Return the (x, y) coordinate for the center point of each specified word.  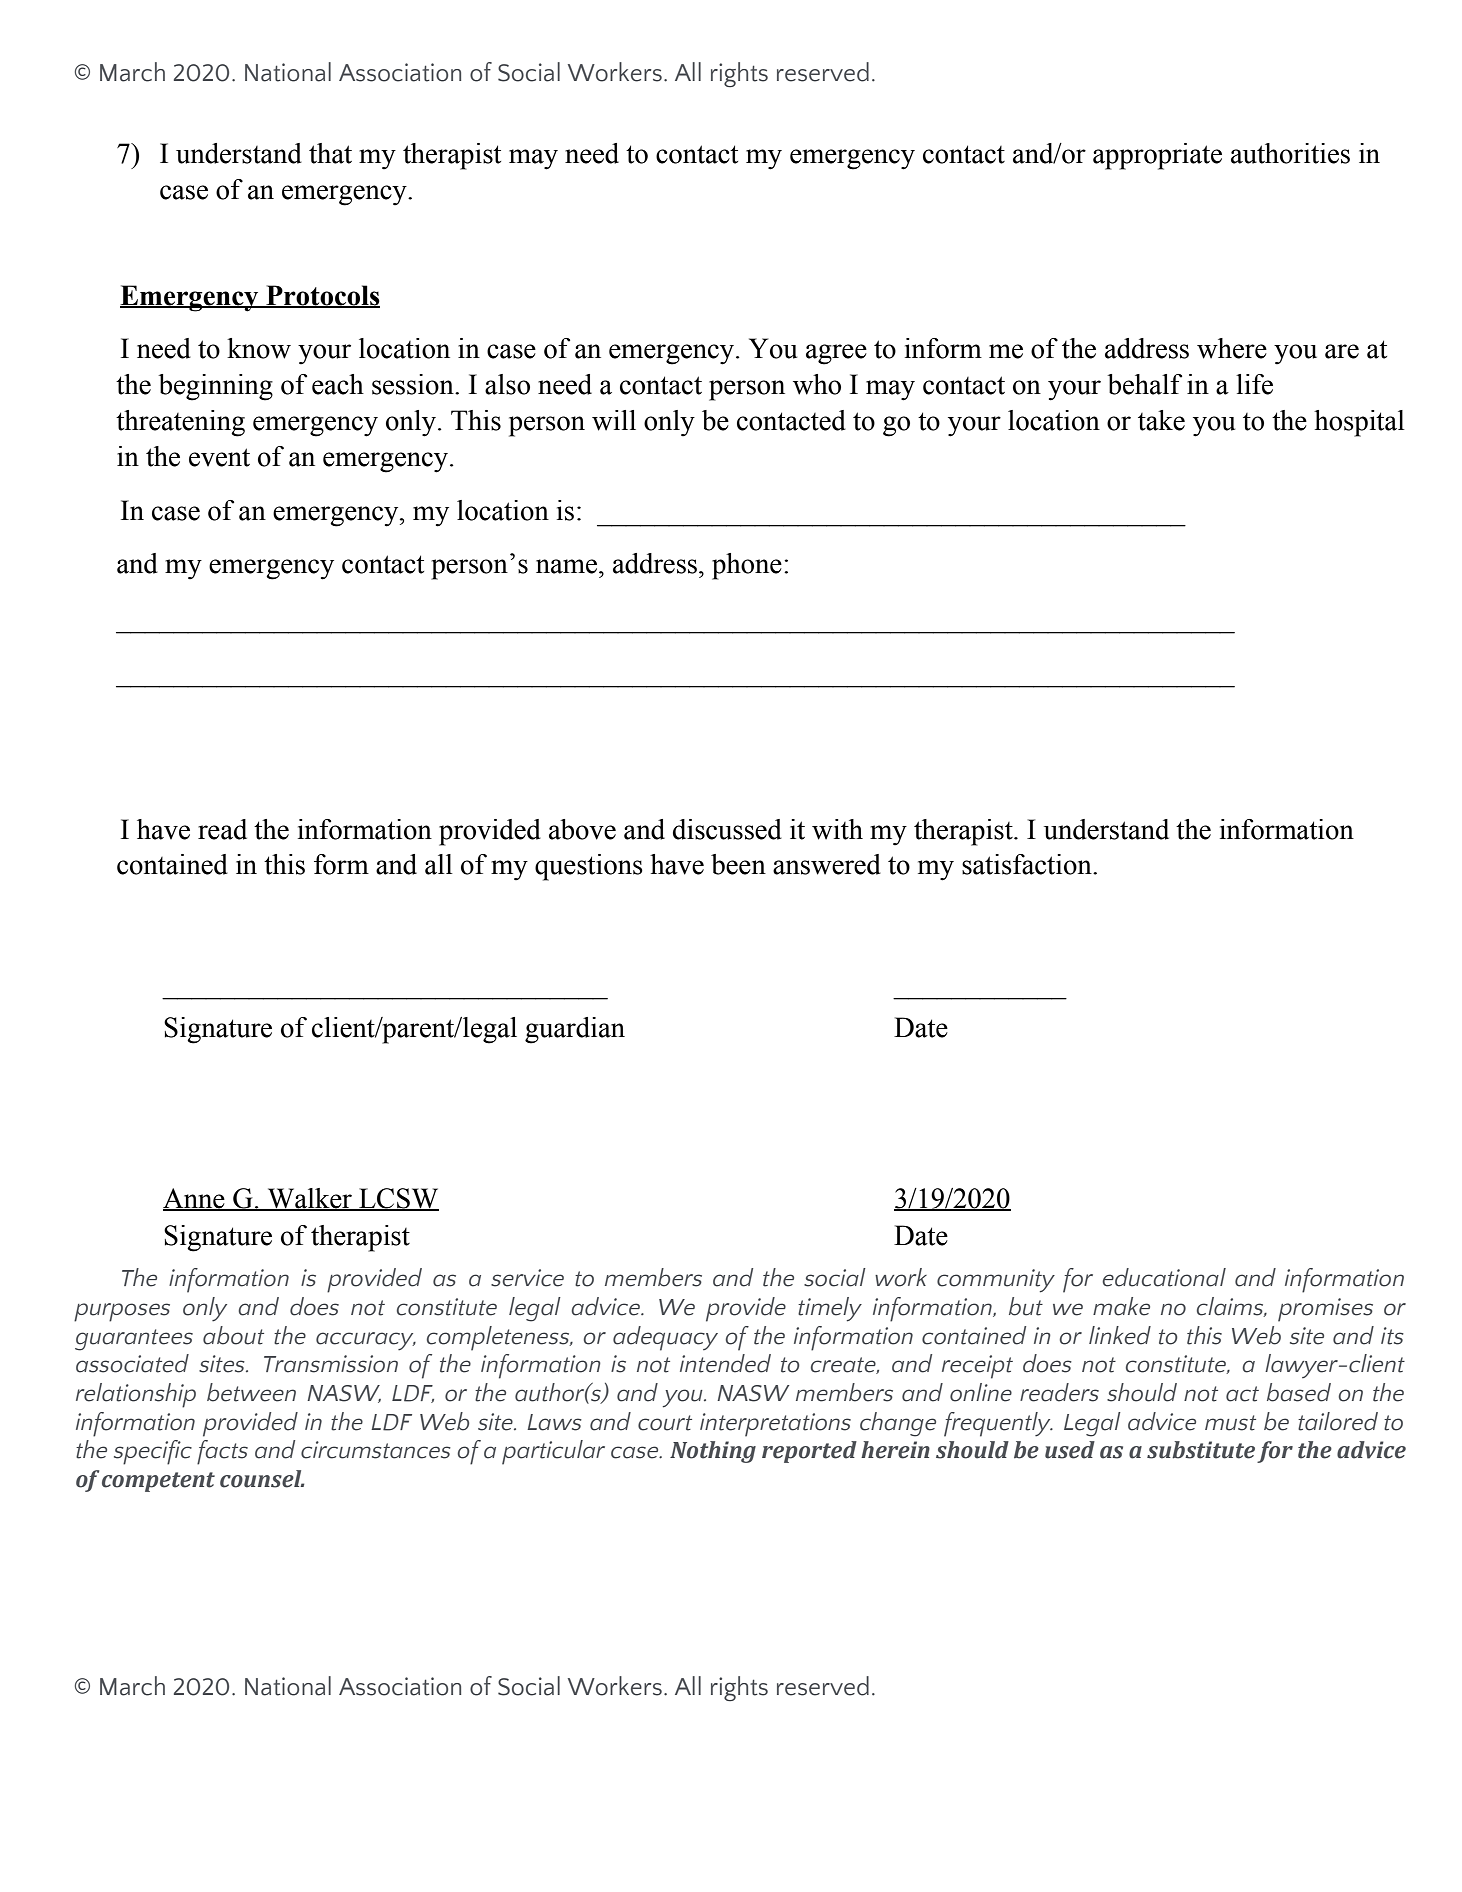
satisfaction (1028, 864)
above (582, 829)
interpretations (775, 1425)
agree (836, 354)
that (330, 153)
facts (222, 1452)
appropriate (1157, 156)
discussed (727, 829)
